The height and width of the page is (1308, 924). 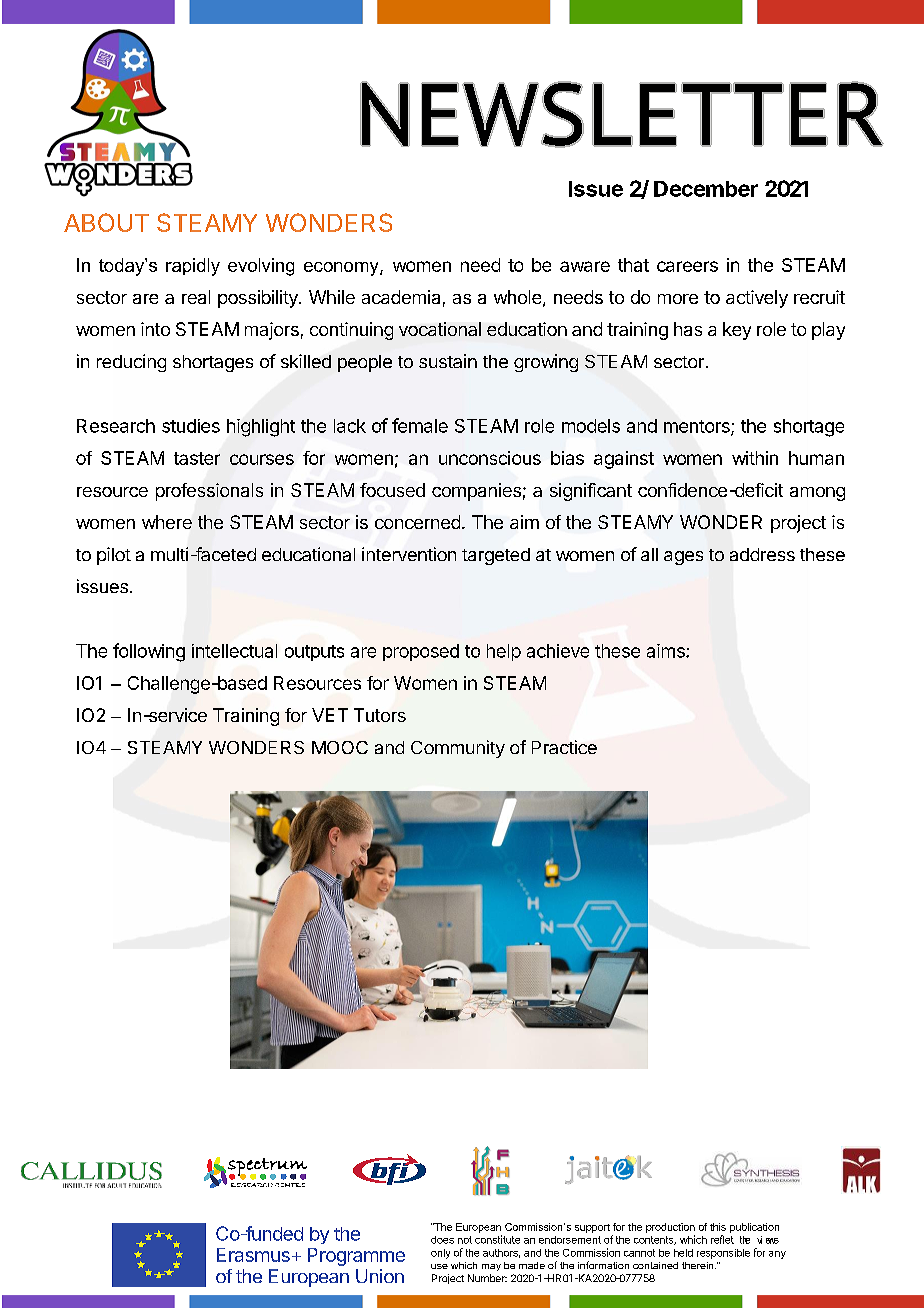 What do you see at coordinates (253, 1255) in the page?
I see `Erasmus` at bounding box center [253, 1255].
